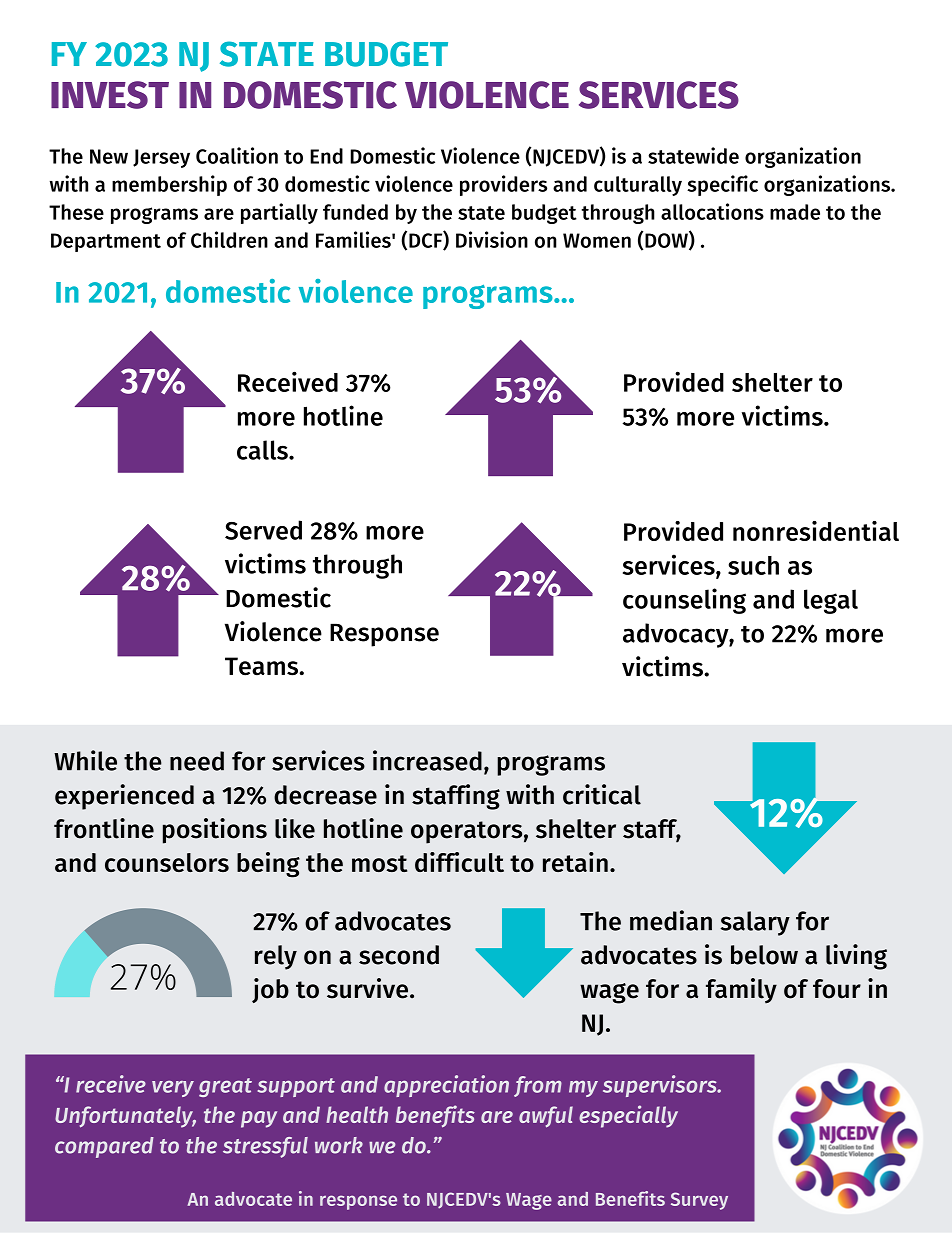 This image has width=952, height=1233. Describe the element at coordinates (263, 450) in the image. I see `calls` at that location.
